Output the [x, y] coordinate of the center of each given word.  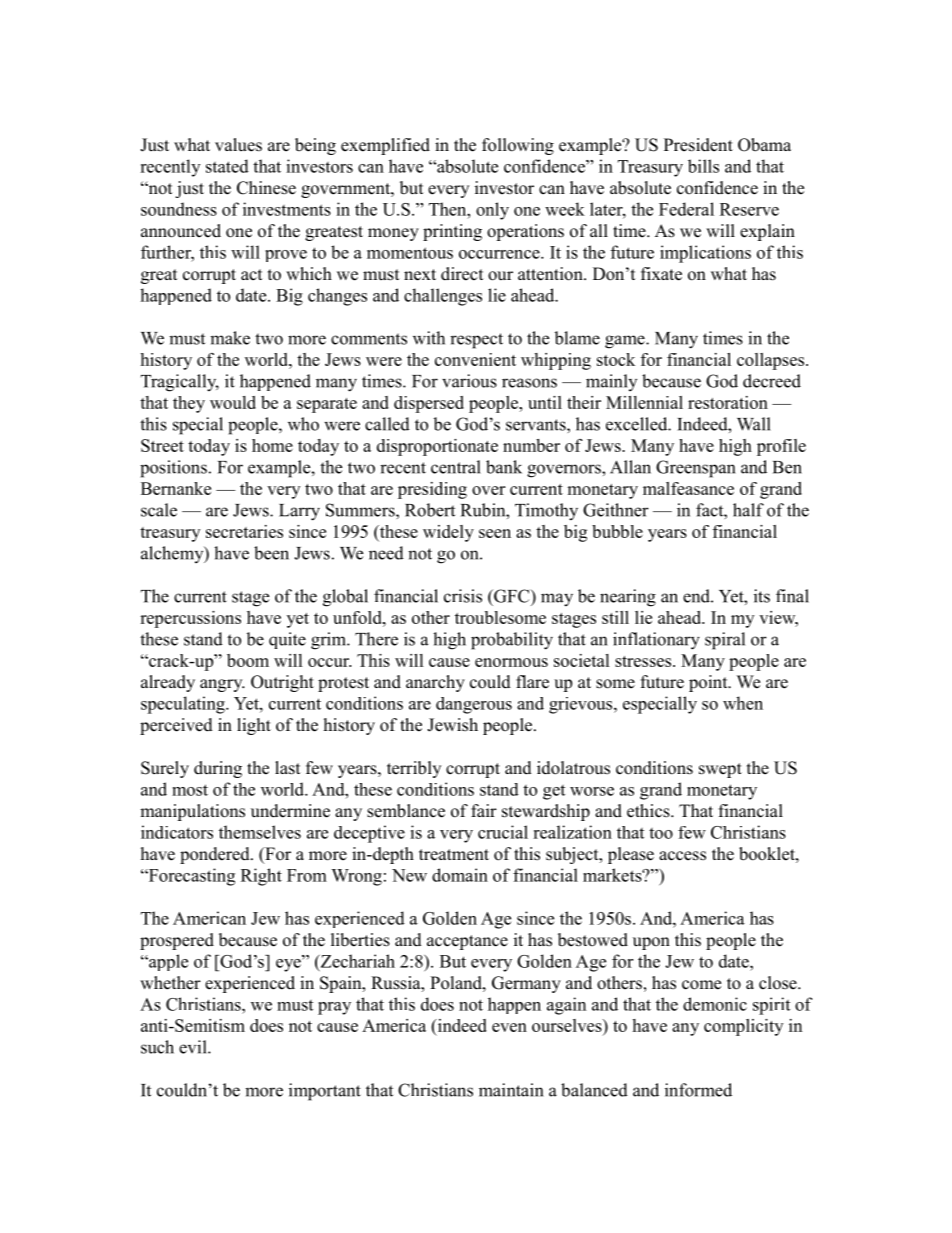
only [492, 211]
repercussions [190, 619]
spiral [725, 641]
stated [227, 166]
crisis [463, 596]
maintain [511, 1090]
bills [703, 166]
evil [194, 1047]
